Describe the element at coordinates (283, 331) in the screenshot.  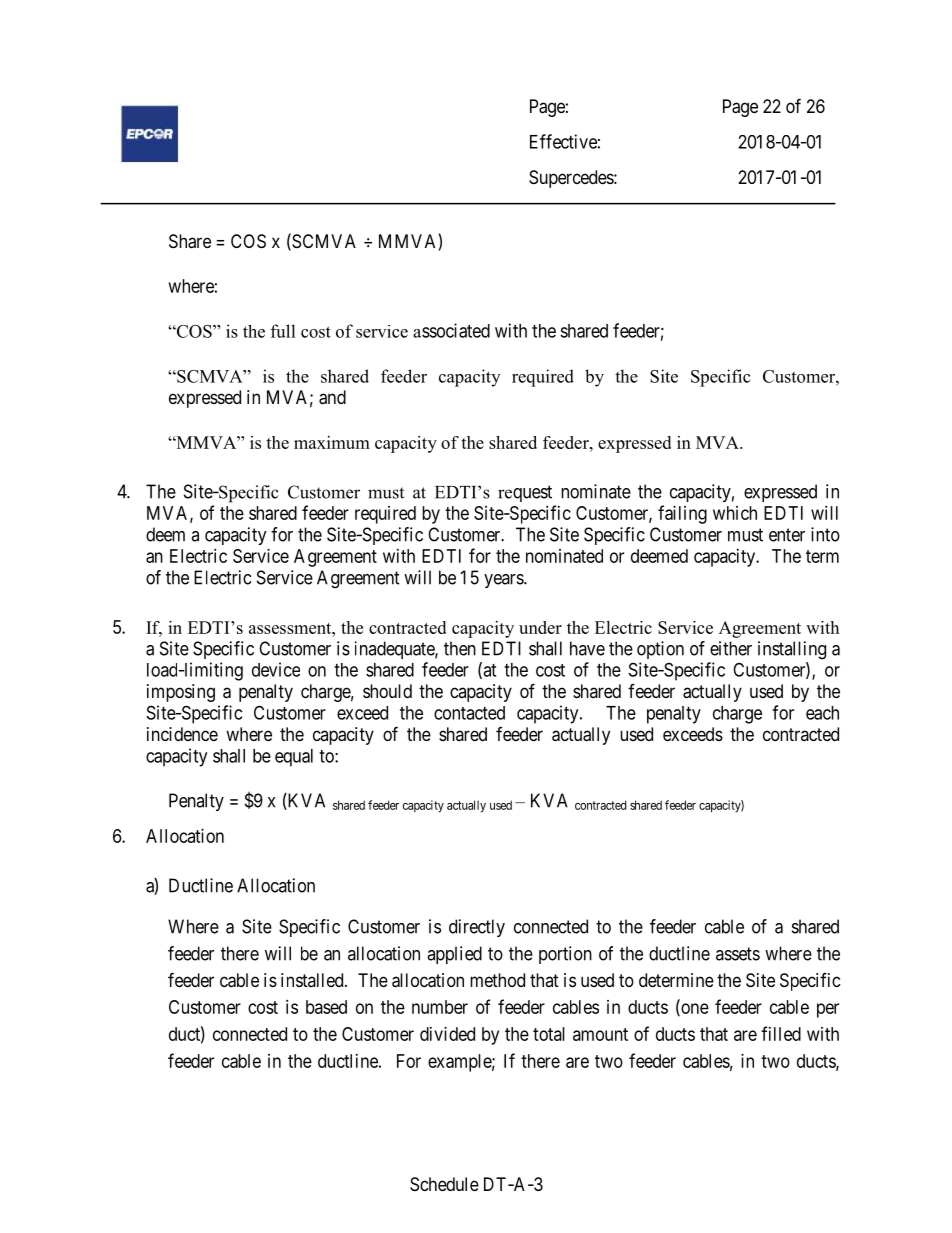
I see `full` at that location.
